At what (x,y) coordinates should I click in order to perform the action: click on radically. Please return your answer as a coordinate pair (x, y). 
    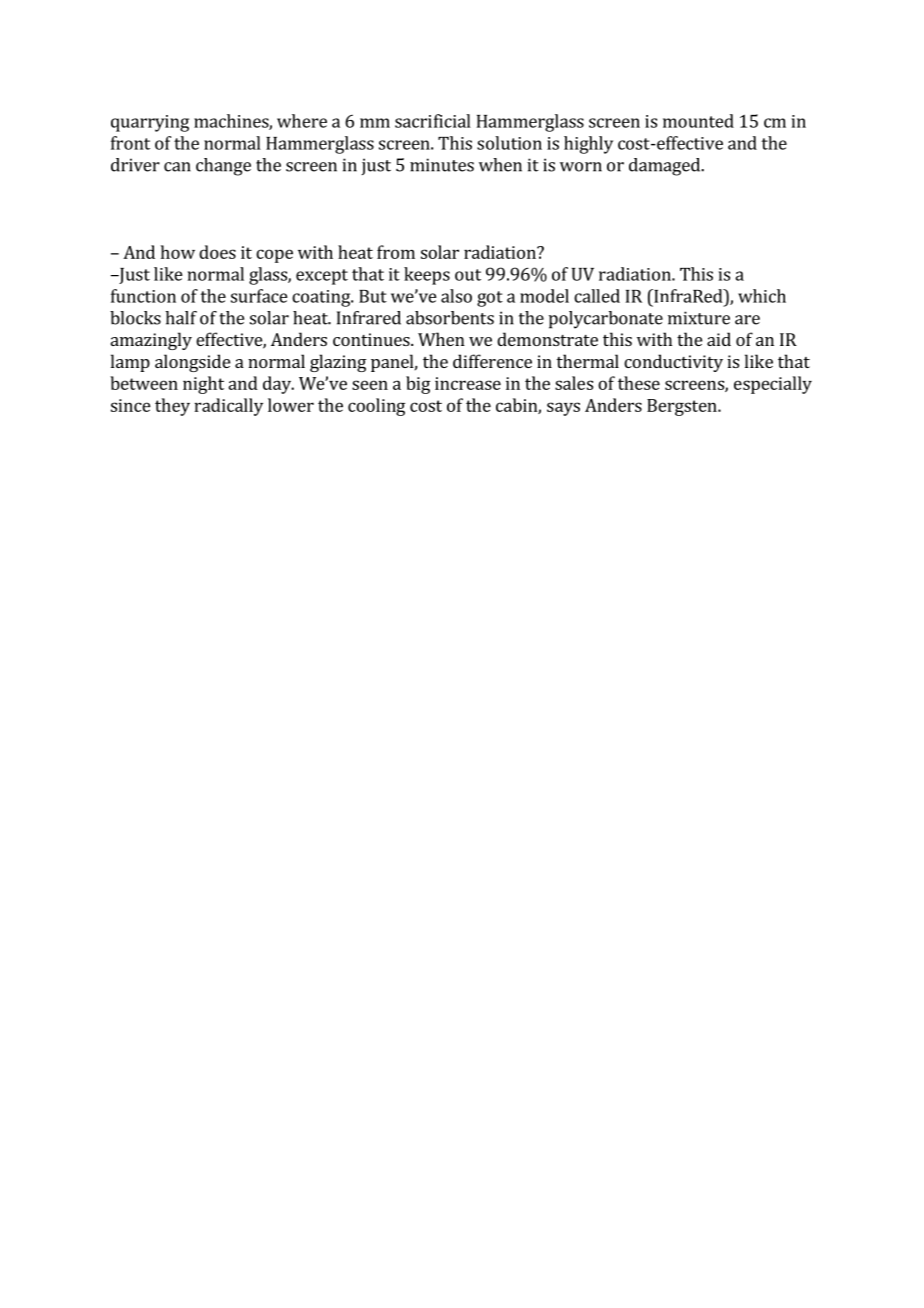
    Looking at the image, I should click on (228, 407).
